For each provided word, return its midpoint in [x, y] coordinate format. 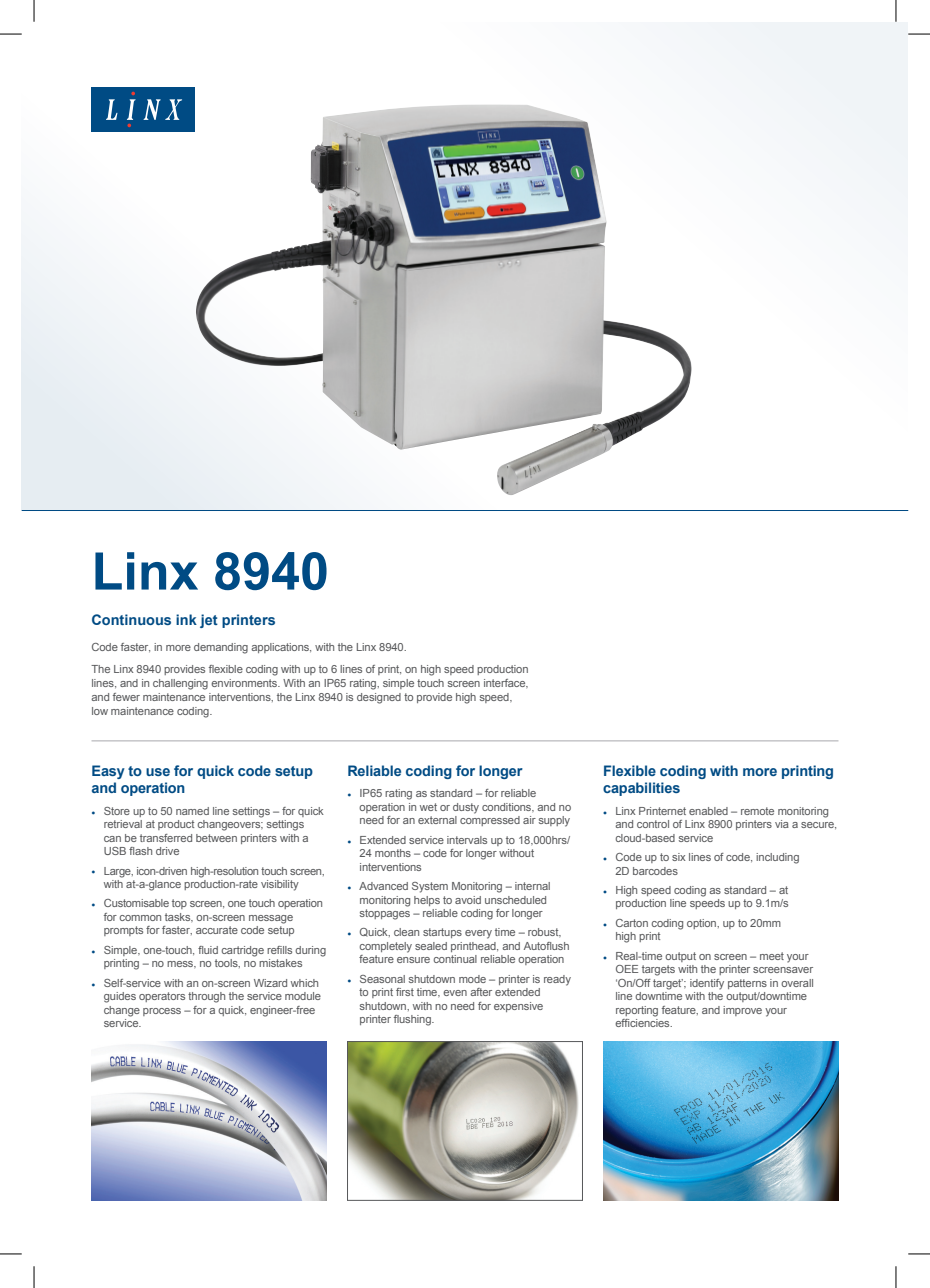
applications [281, 648]
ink [186, 619]
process [162, 1012]
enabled [708, 811]
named [192, 811]
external [437, 820]
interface [506, 683]
